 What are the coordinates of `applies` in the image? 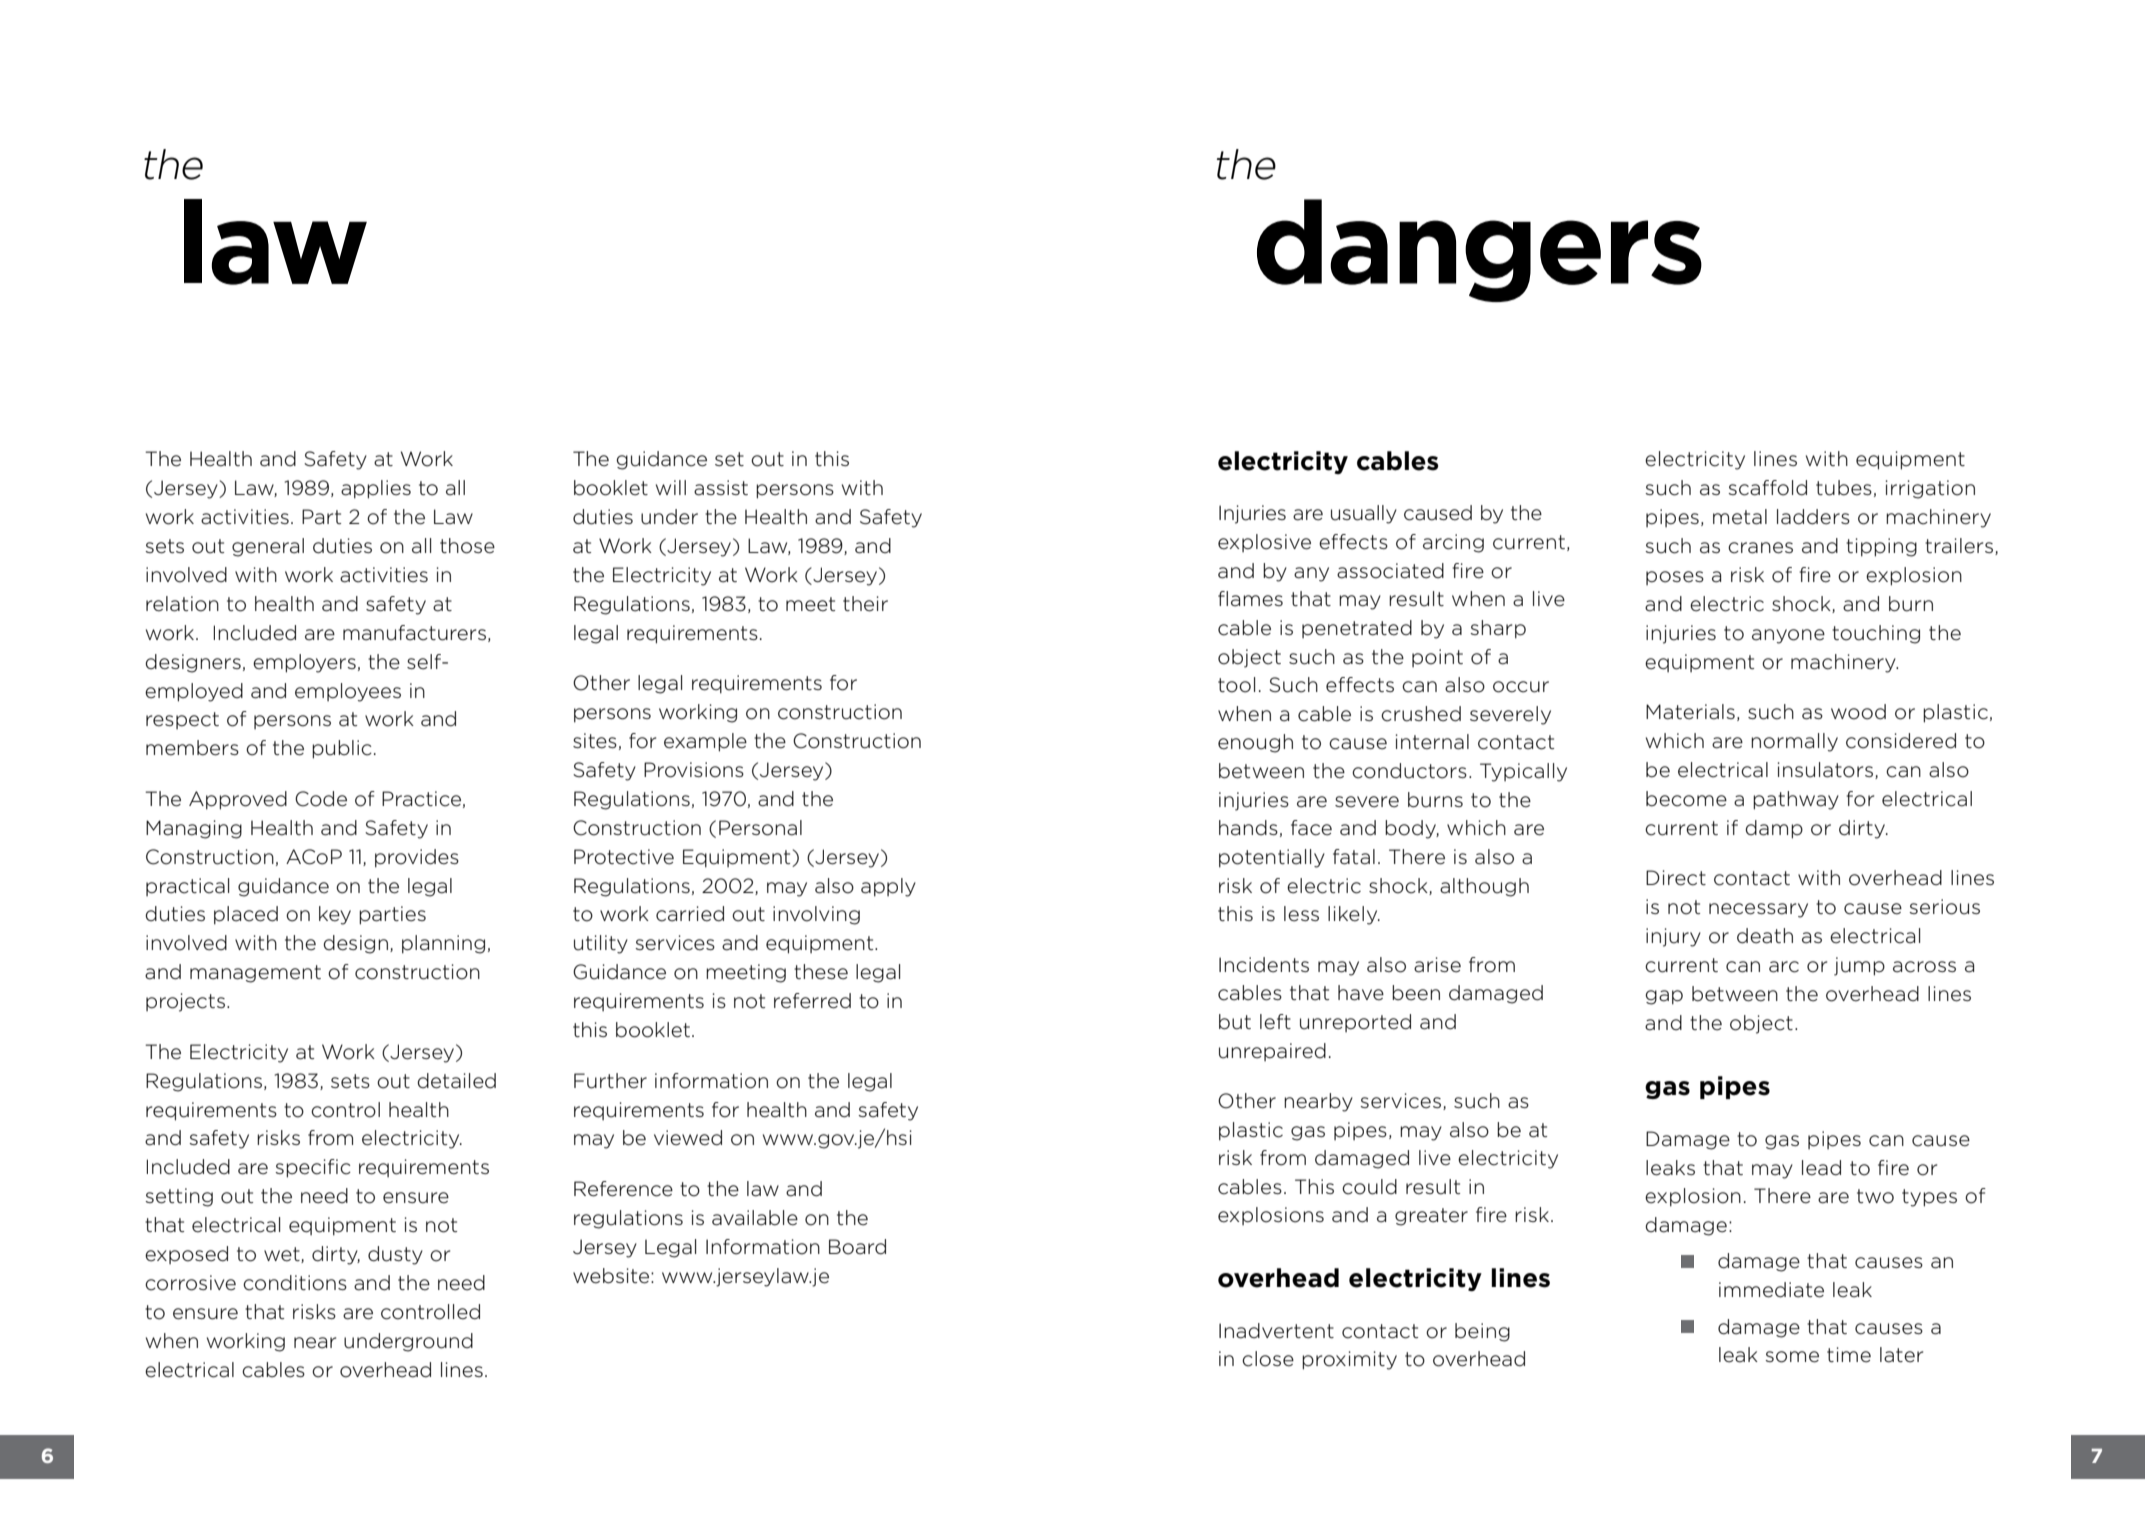 It's located at (376, 489).
